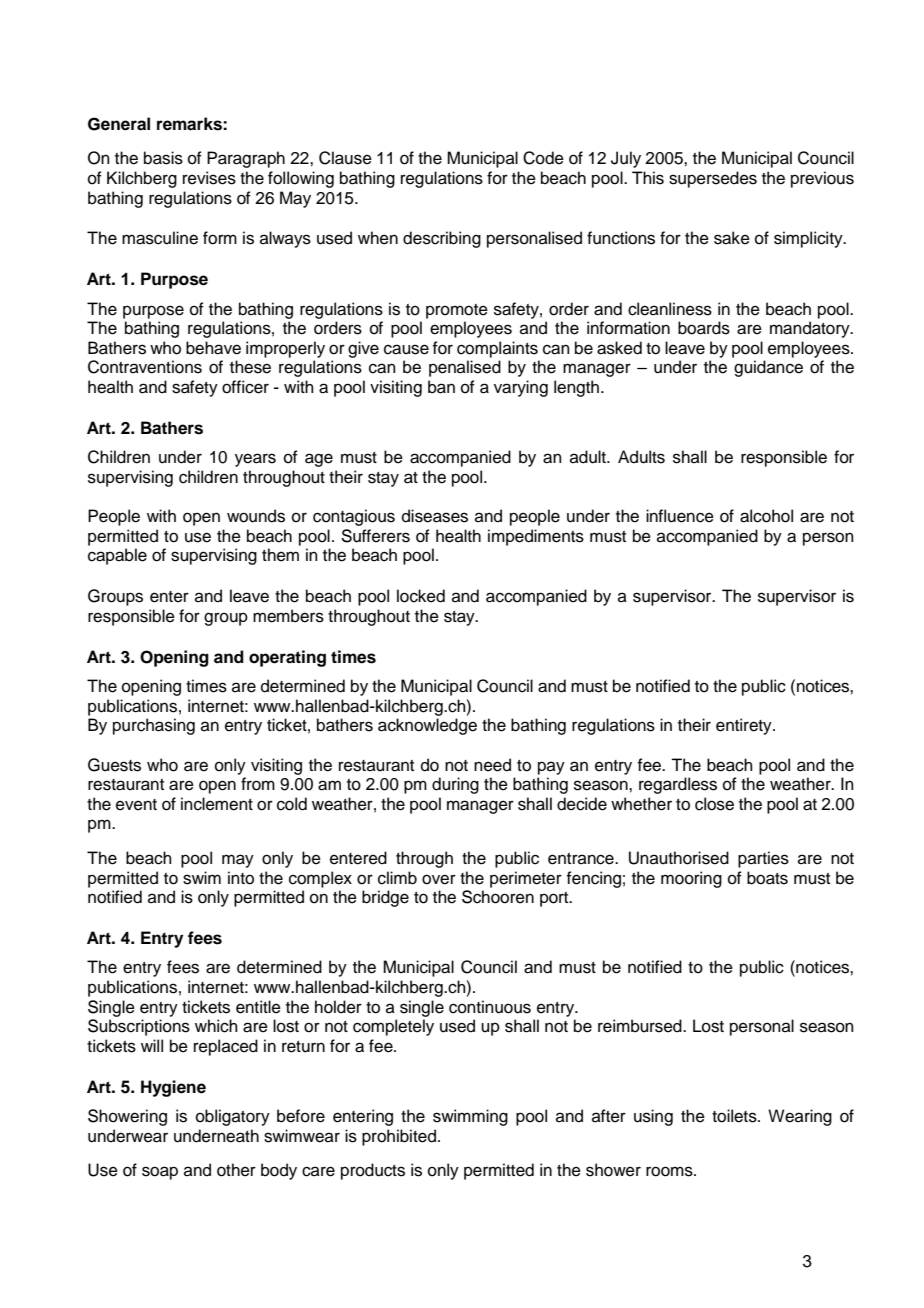  Describe the element at coordinates (233, 1117) in the page. I see `obligatory` at that location.
